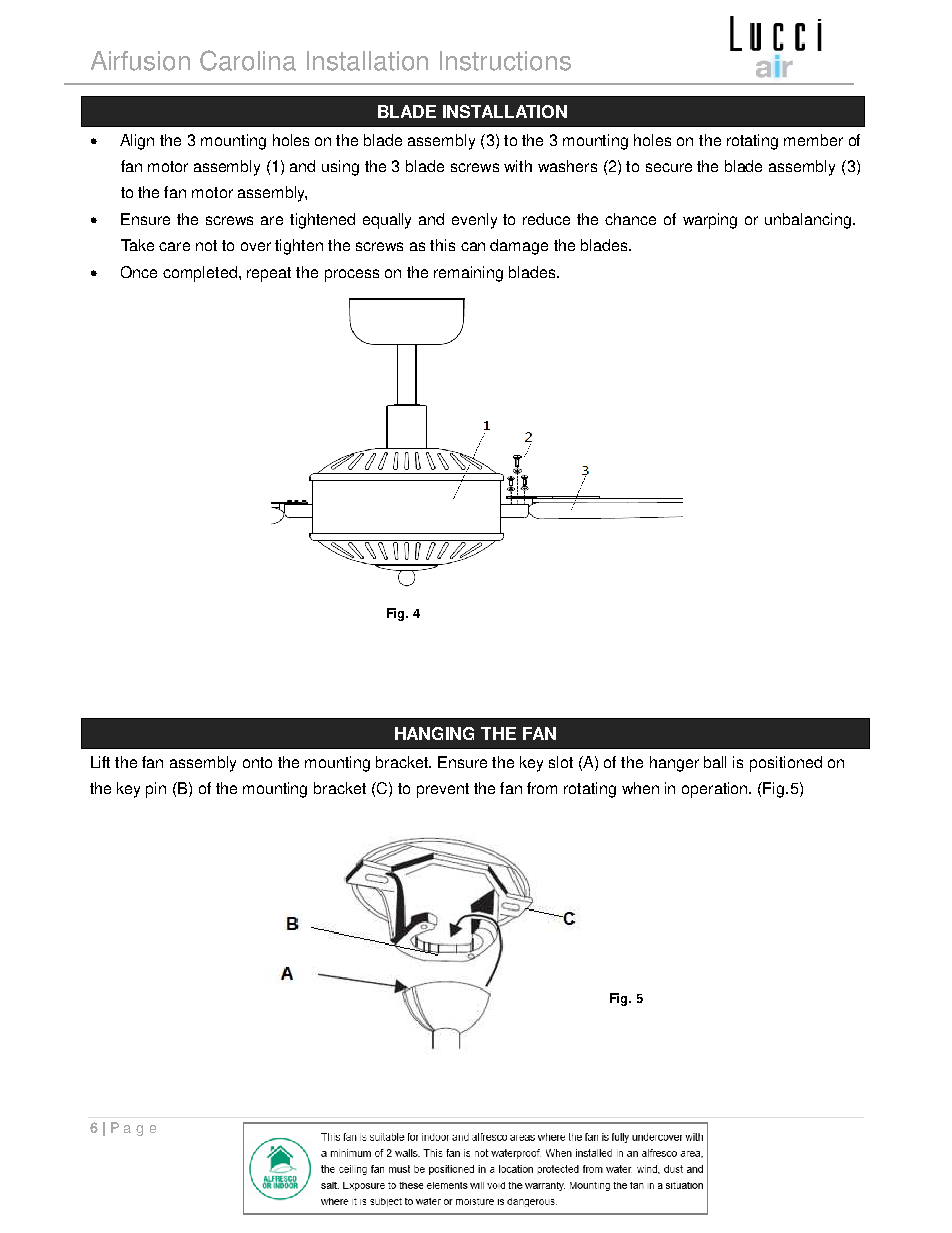  Describe the element at coordinates (473, 246) in the image. I see `can` at that location.
